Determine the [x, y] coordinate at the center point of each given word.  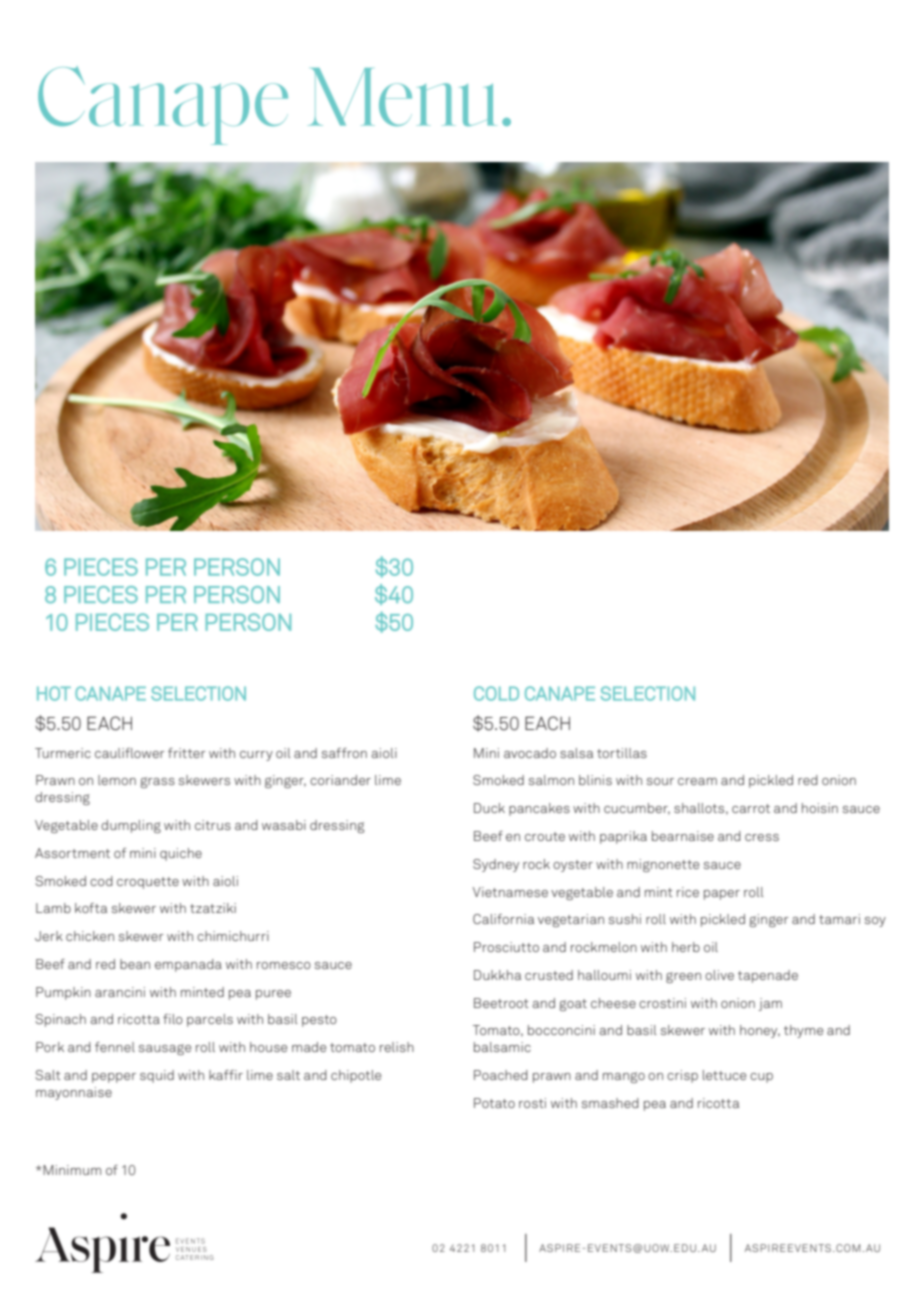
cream [697, 781]
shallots [700, 809]
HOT [54, 693]
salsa [576, 753]
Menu [402, 97]
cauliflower [130, 753]
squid [157, 1076]
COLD [496, 693]
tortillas [622, 753]
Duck [489, 808]
